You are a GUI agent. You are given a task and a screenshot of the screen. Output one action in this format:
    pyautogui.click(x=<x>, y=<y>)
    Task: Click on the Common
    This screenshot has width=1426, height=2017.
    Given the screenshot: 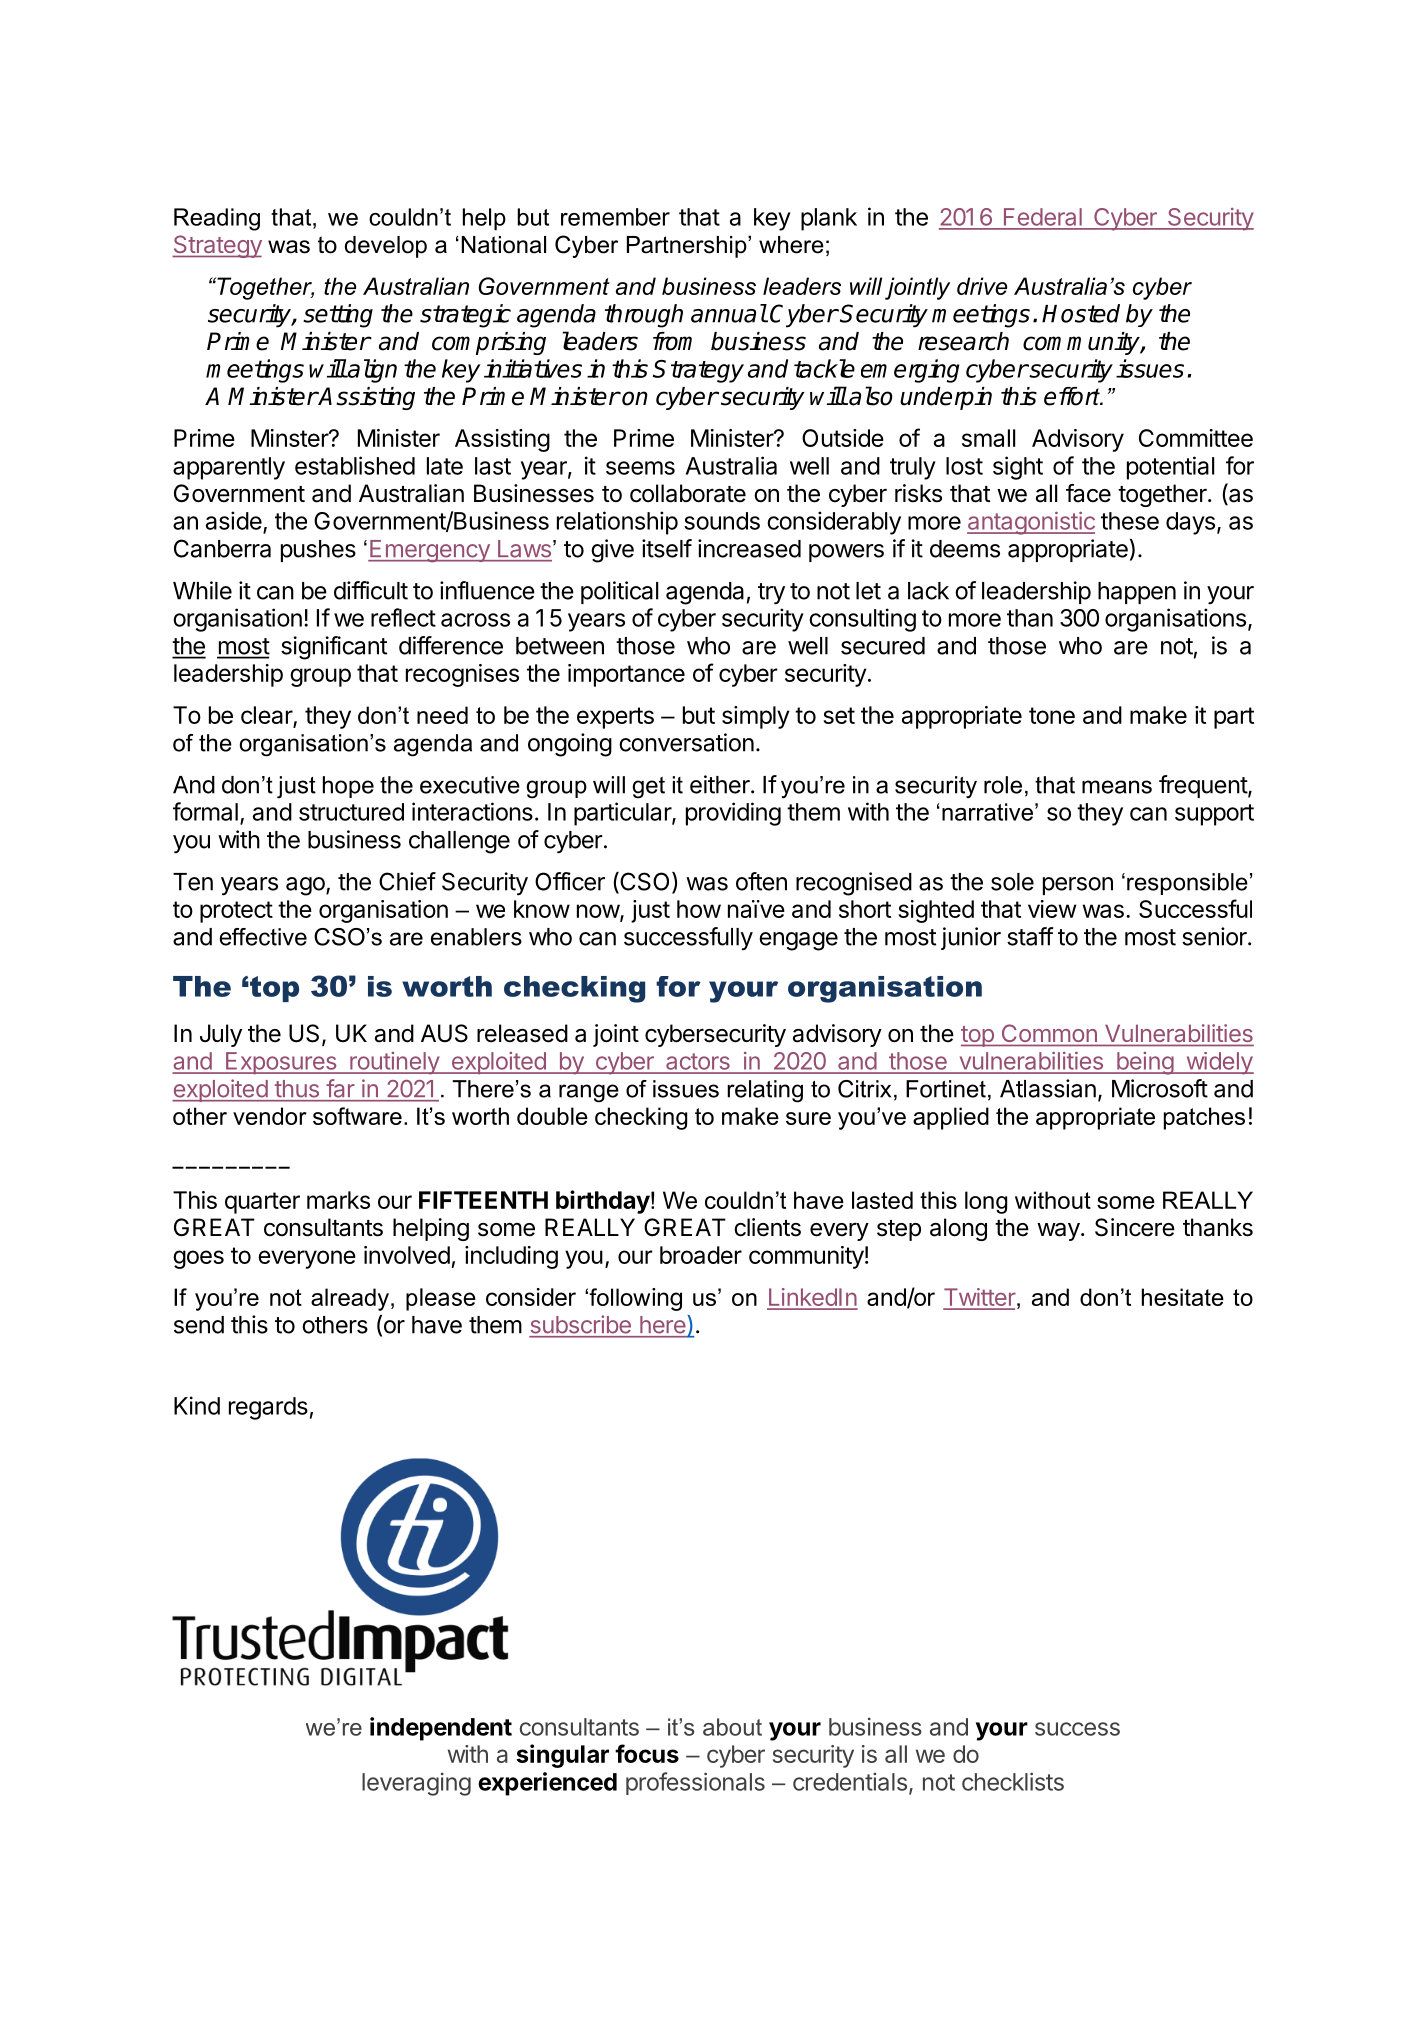 What is the action you would take?
    pyautogui.click(x=1049, y=1033)
